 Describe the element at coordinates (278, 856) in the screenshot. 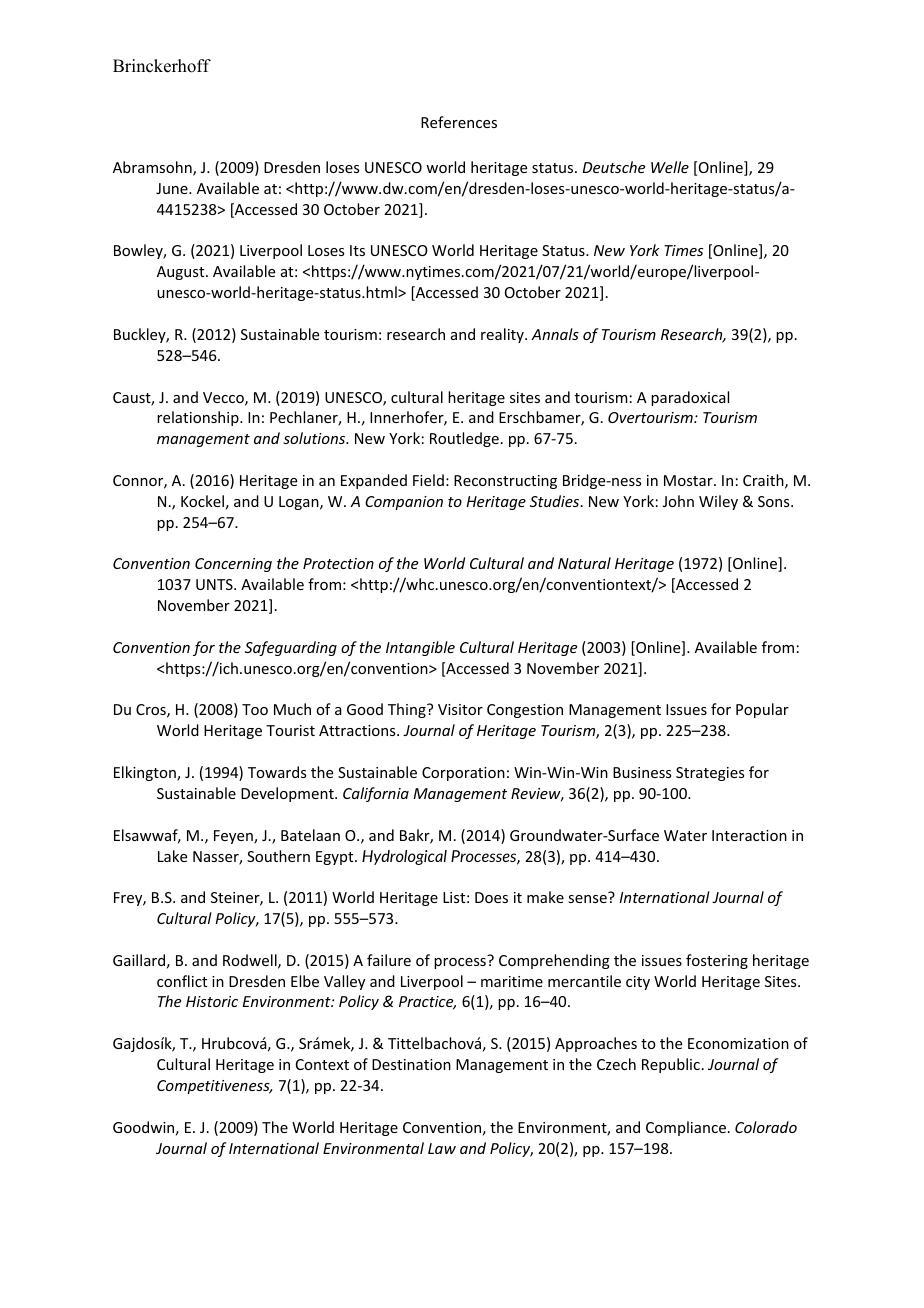

I see `Southern` at that location.
